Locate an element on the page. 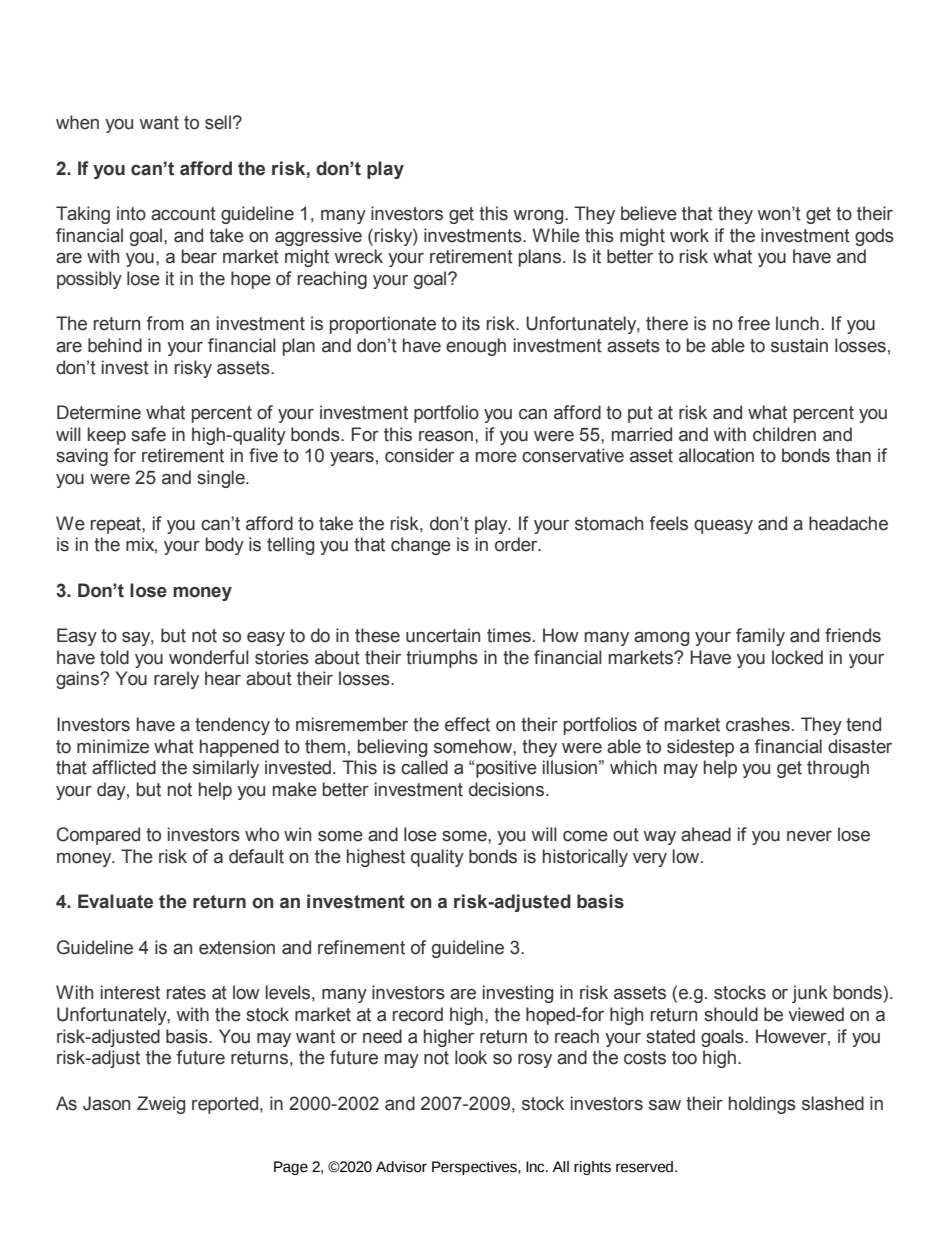 The width and height of the page is (952, 1233). wrong is located at coordinates (540, 217).
